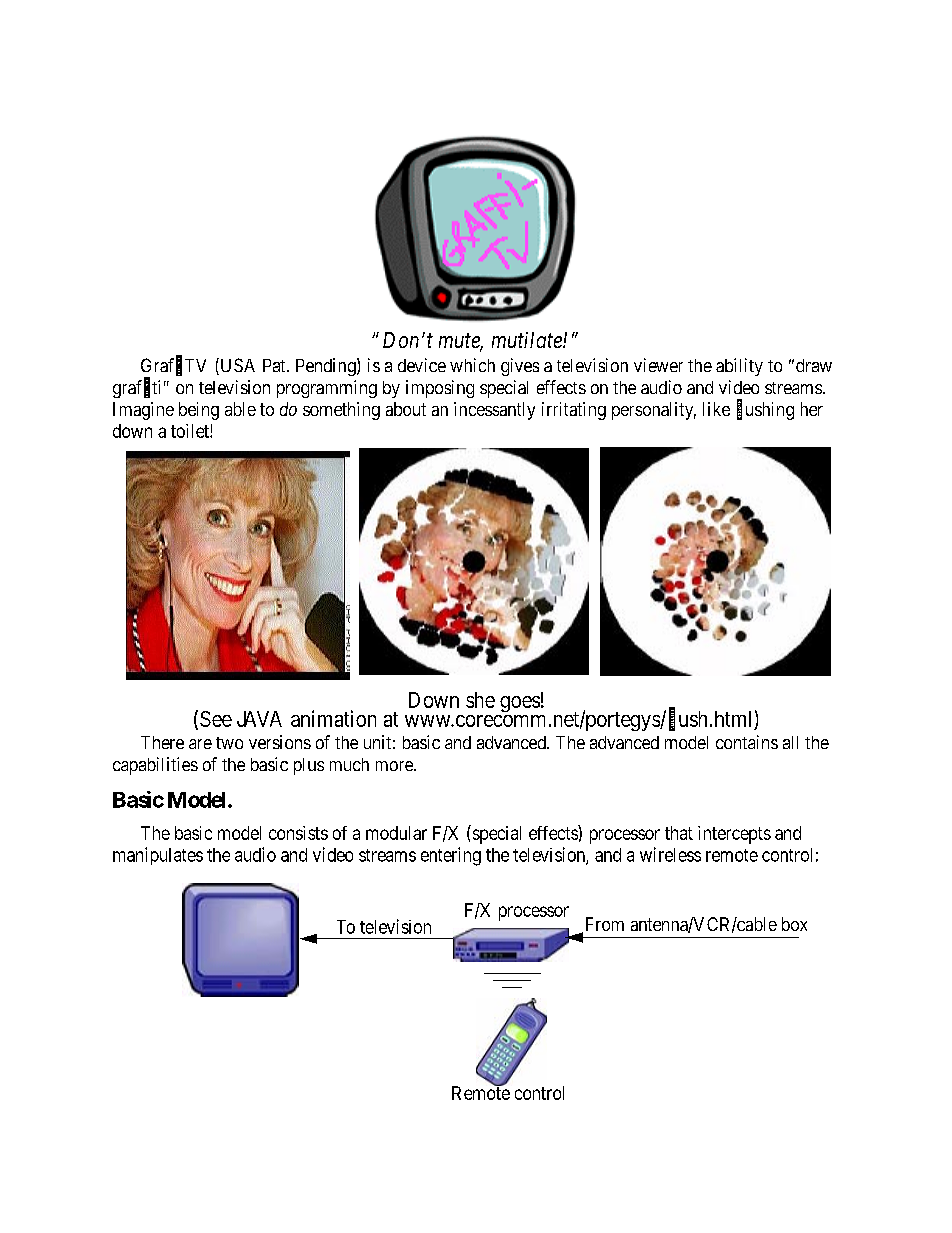 The image size is (952, 1233). Describe the element at coordinates (739, 367) in the document. I see `ability` at that location.
